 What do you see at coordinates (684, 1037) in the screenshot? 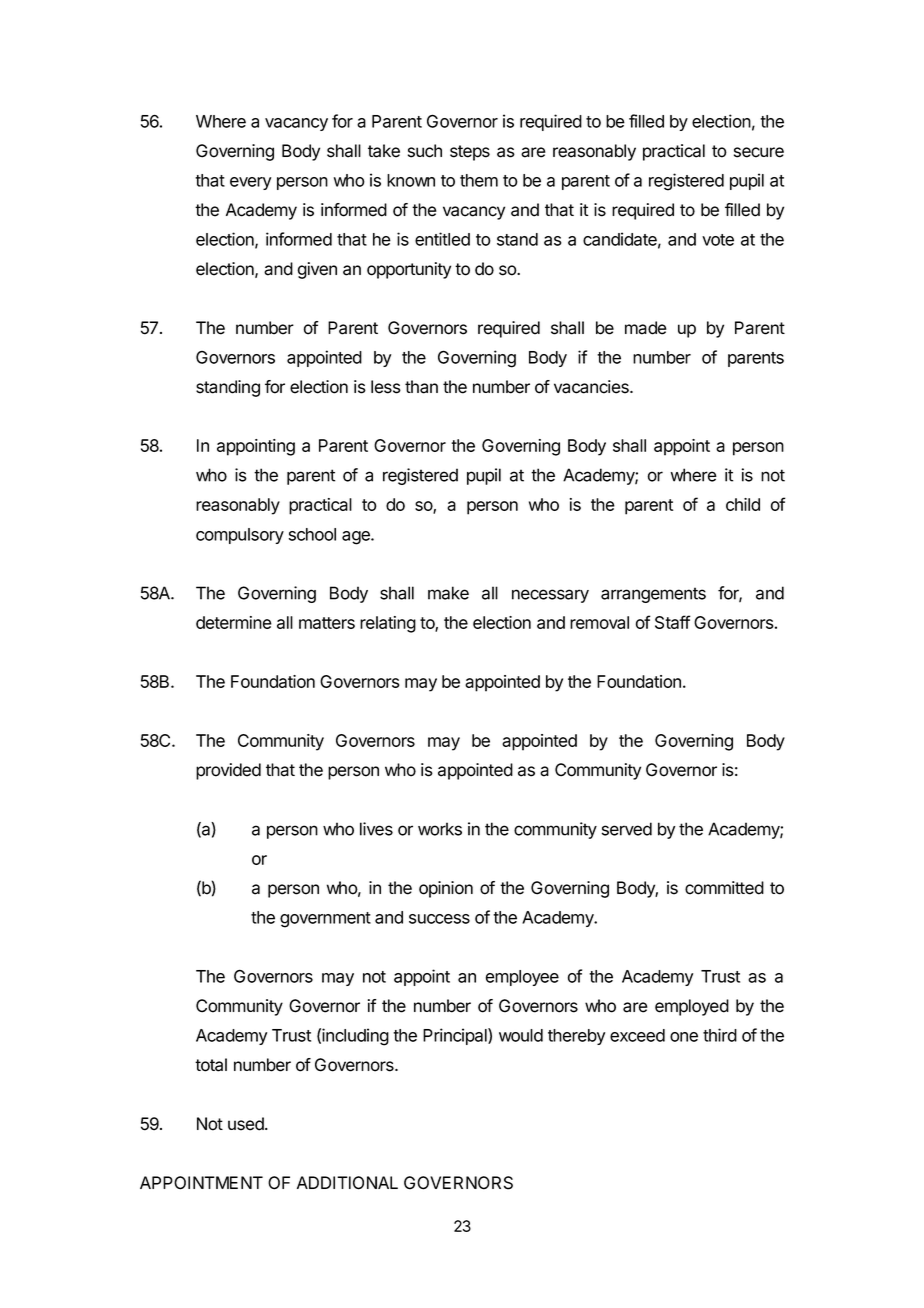
I see `one` at bounding box center [684, 1037].
